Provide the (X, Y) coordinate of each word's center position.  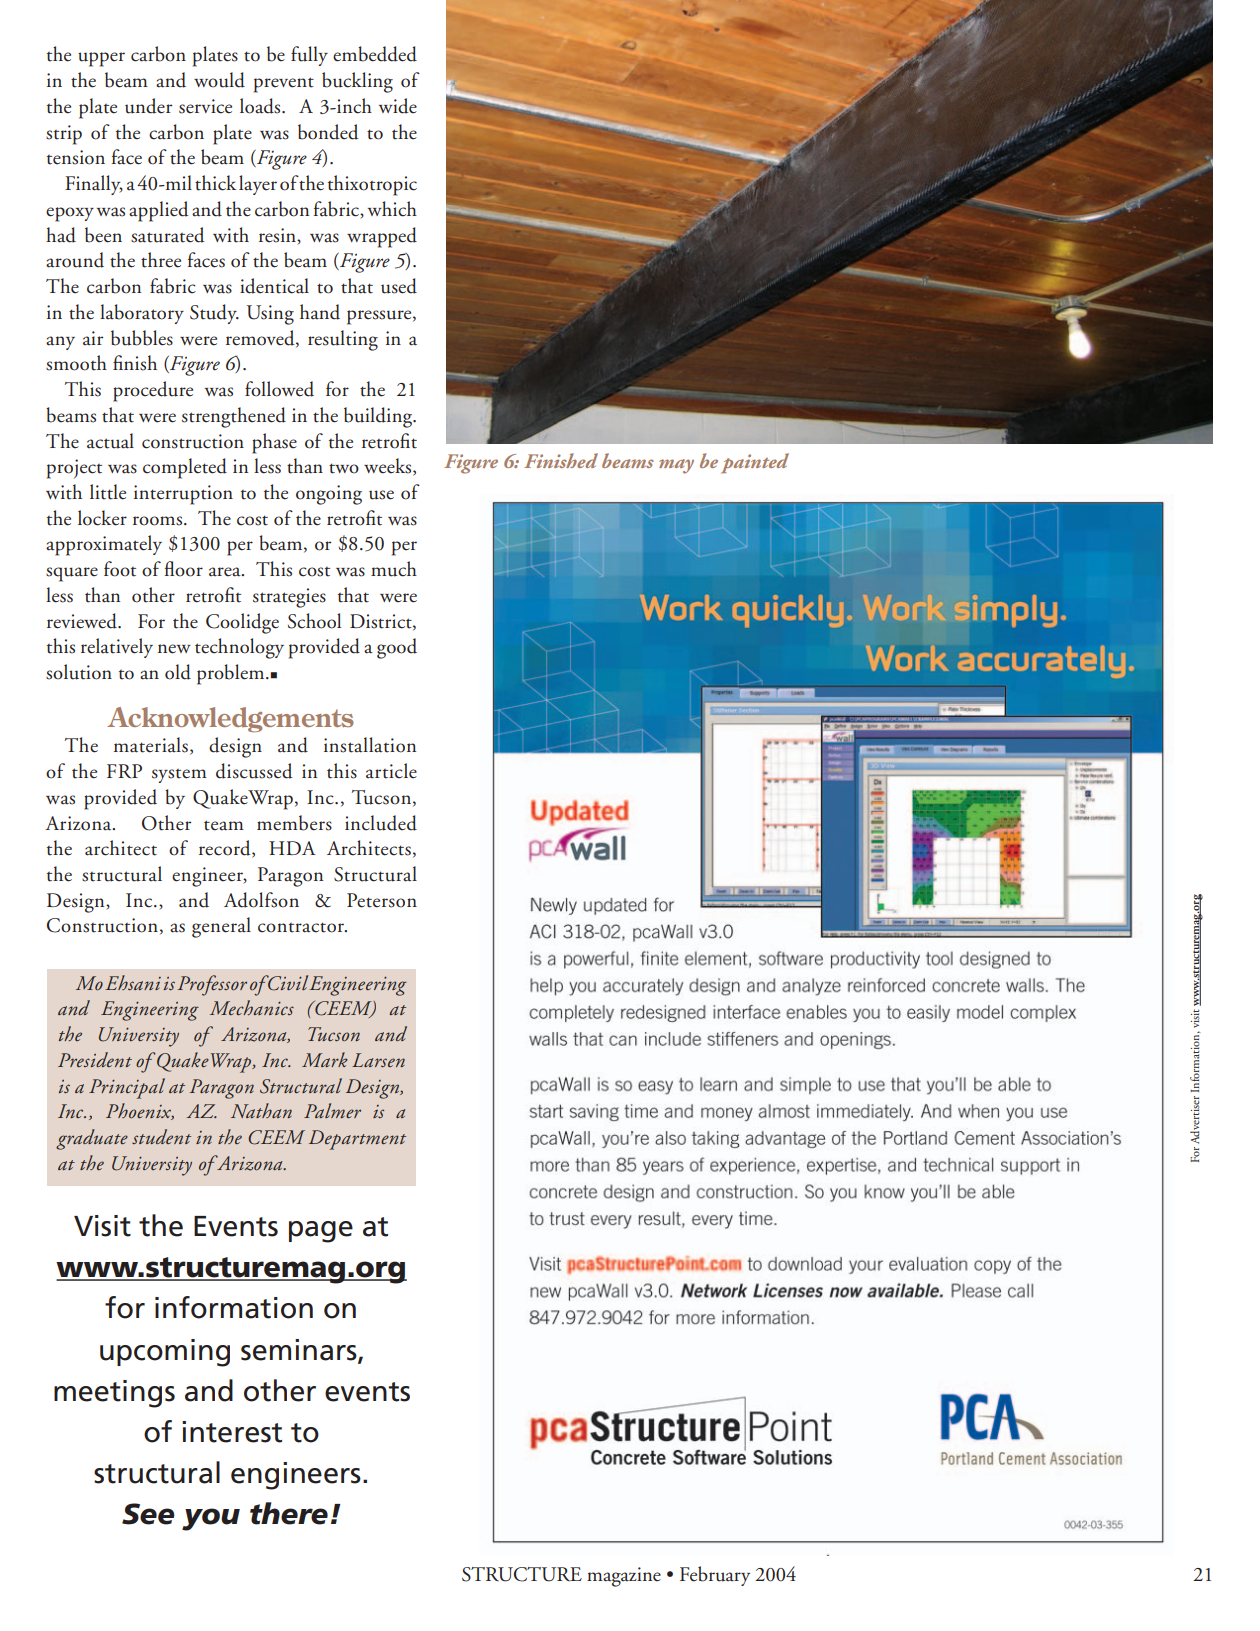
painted (755, 463)
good (397, 648)
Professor (212, 985)
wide (398, 106)
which (392, 209)
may (676, 466)
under (148, 106)
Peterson (382, 900)
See (148, 1514)
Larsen (378, 1060)
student (161, 1136)
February (715, 1576)
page (321, 1232)
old (178, 672)
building (379, 417)
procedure (153, 391)
